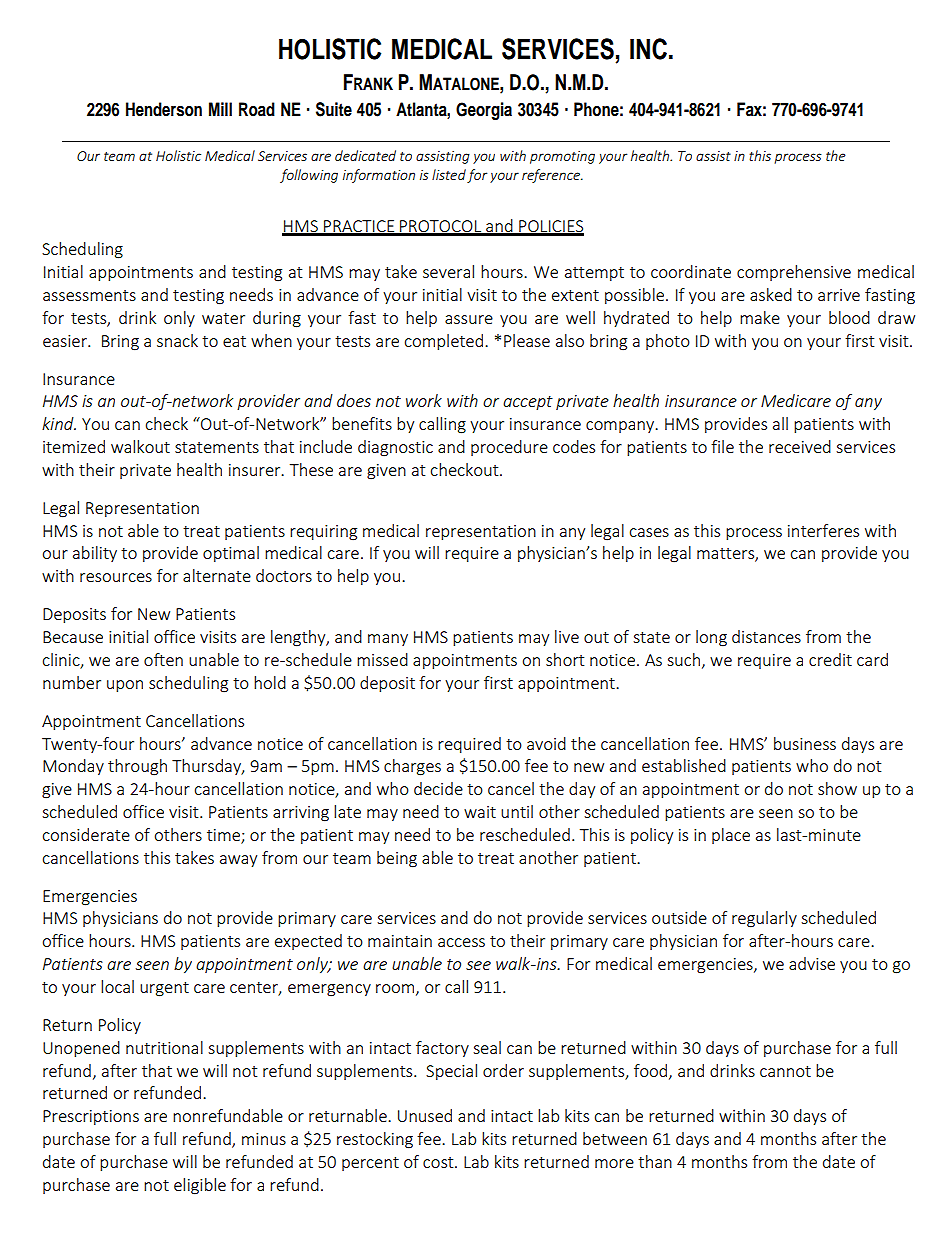  Describe the element at coordinates (480, 812) in the image. I see `wait` at that location.
